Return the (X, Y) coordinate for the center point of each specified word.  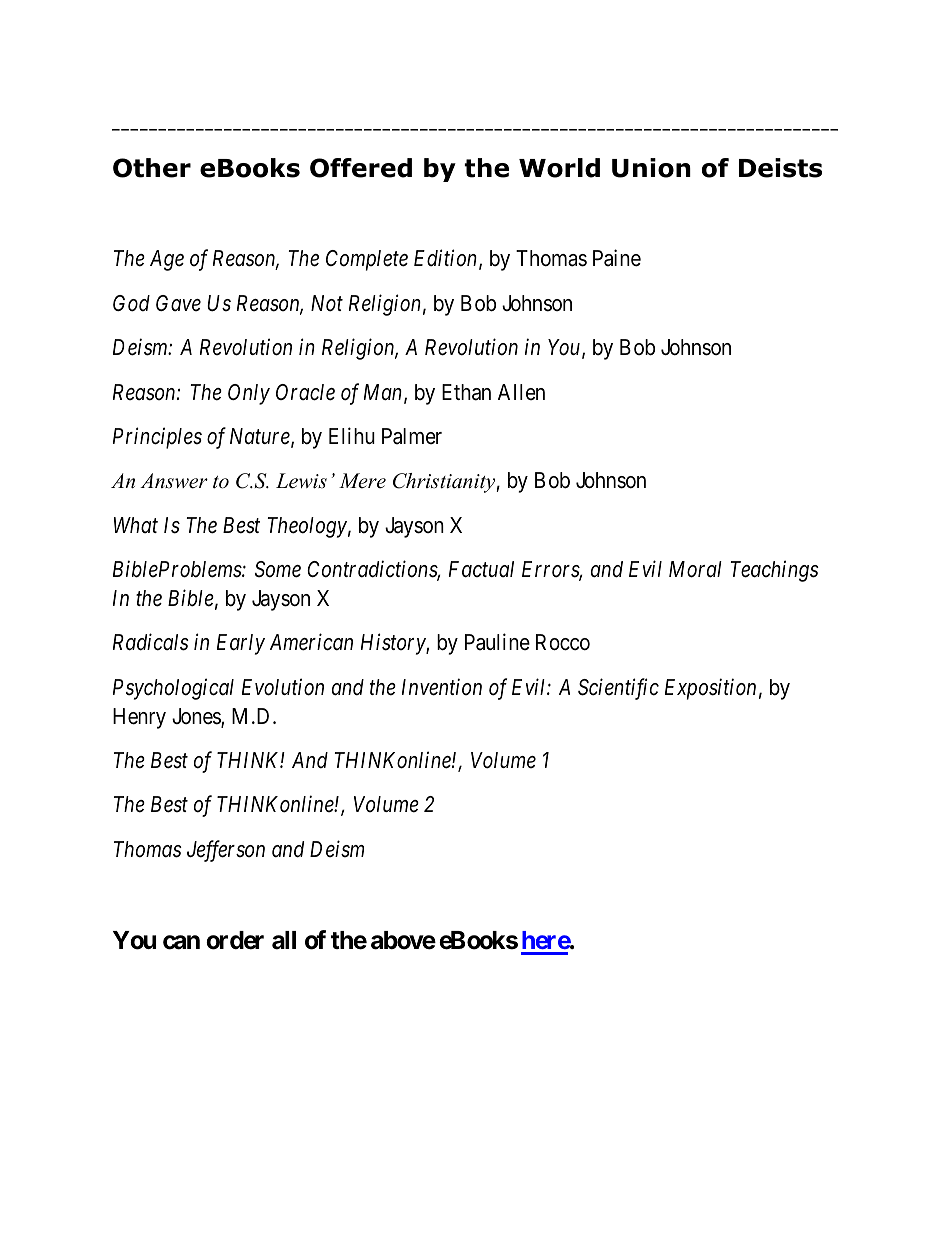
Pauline (497, 642)
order (235, 940)
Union (651, 168)
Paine (617, 258)
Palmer (412, 436)
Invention (442, 687)
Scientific (618, 689)
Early (241, 644)
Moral (695, 569)
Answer (174, 481)
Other (152, 168)
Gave (178, 303)
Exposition (710, 689)
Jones (197, 717)
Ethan (466, 392)
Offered (361, 168)
